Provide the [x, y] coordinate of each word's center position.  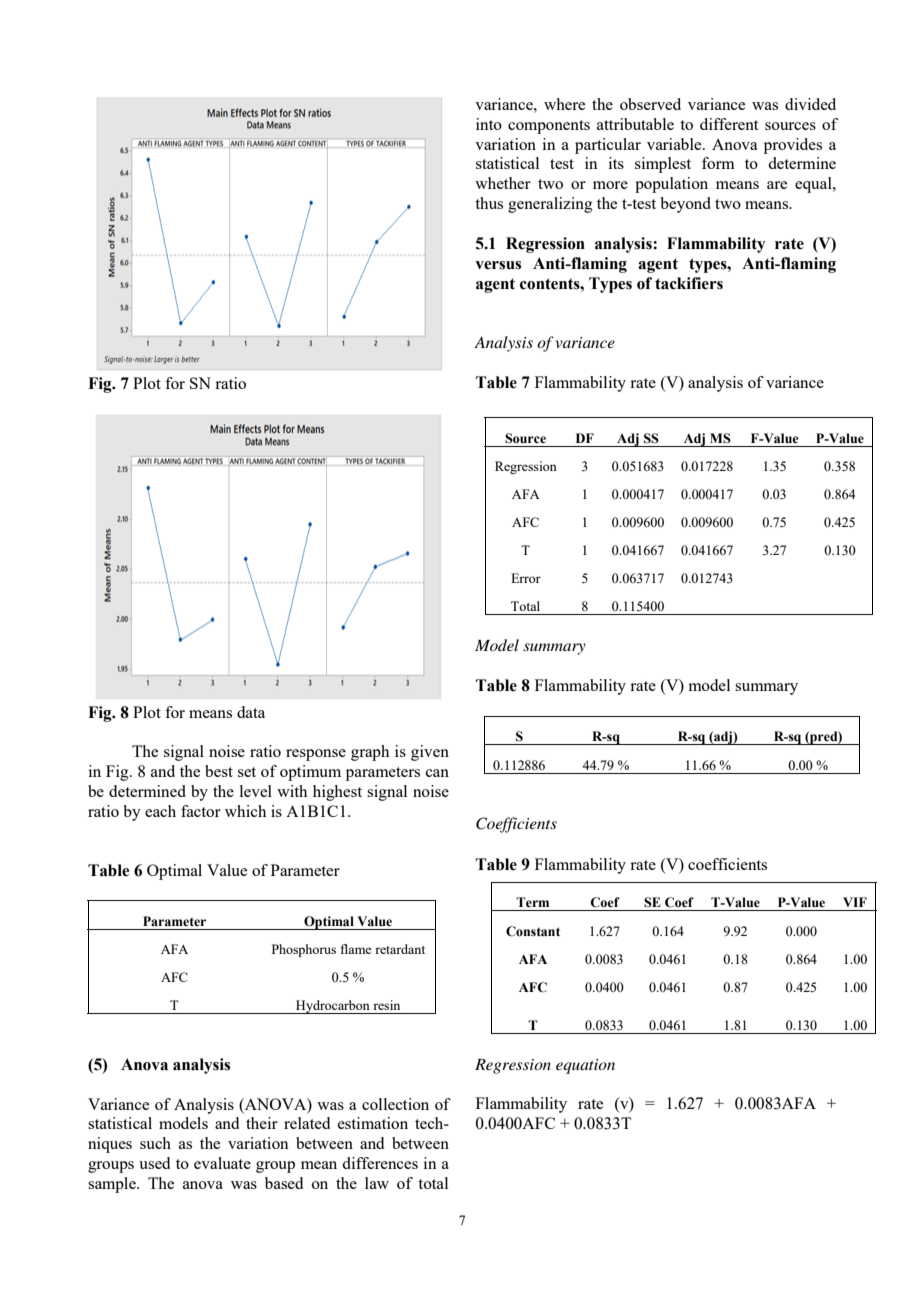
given [430, 753]
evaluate [222, 1163]
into [489, 124]
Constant [533, 931]
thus [489, 203]
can [437, 773]
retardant [400, 949]
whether [503, 183]
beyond [686, 205]
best [219, 771]
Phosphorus [304, 950]
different [729, 124]
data [251, 712]
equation [585, 1066]
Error [526, 578]
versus [498, 265]
